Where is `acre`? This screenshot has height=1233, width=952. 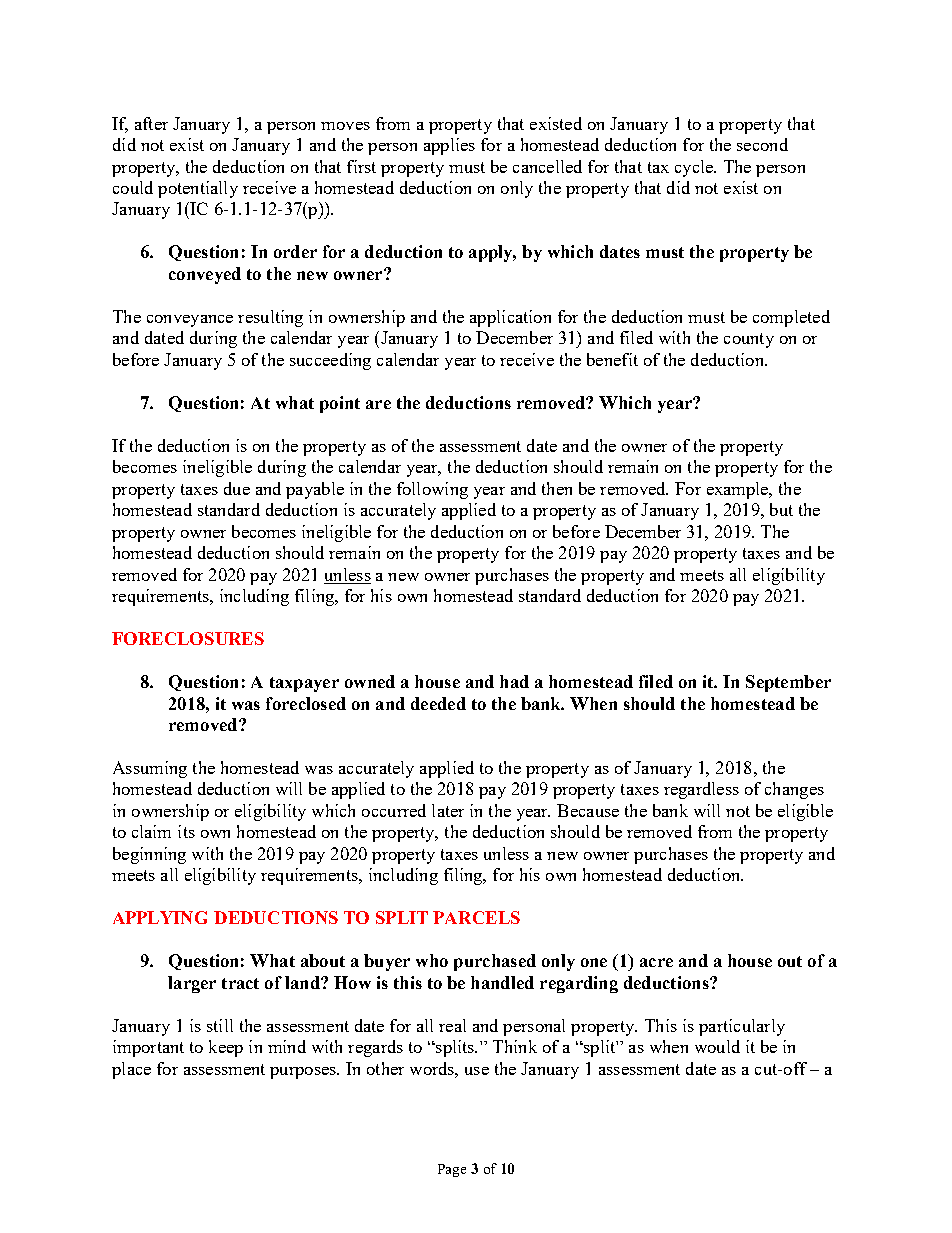
acre is located at coordinates (656, 962).
